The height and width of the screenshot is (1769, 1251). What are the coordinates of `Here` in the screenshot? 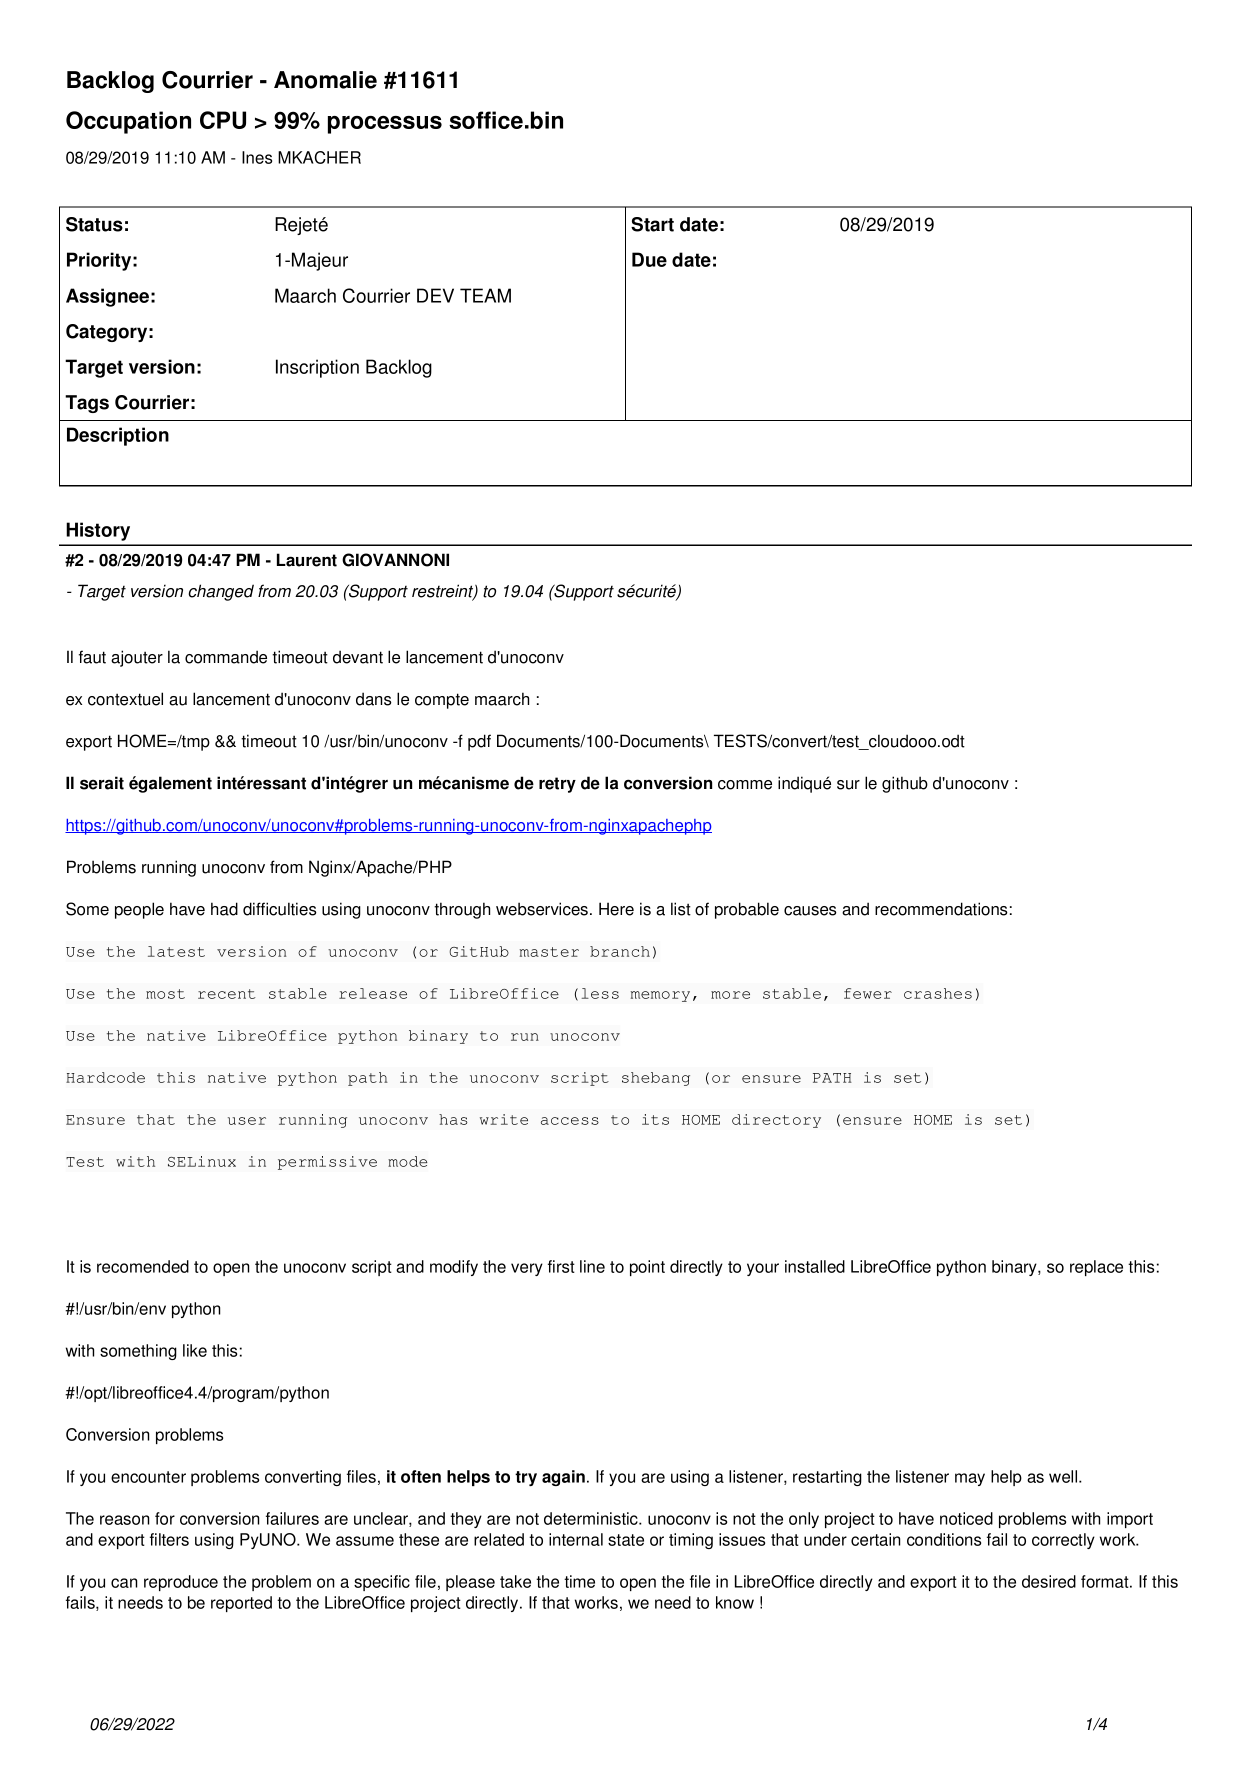 It's located at (616, 909).
